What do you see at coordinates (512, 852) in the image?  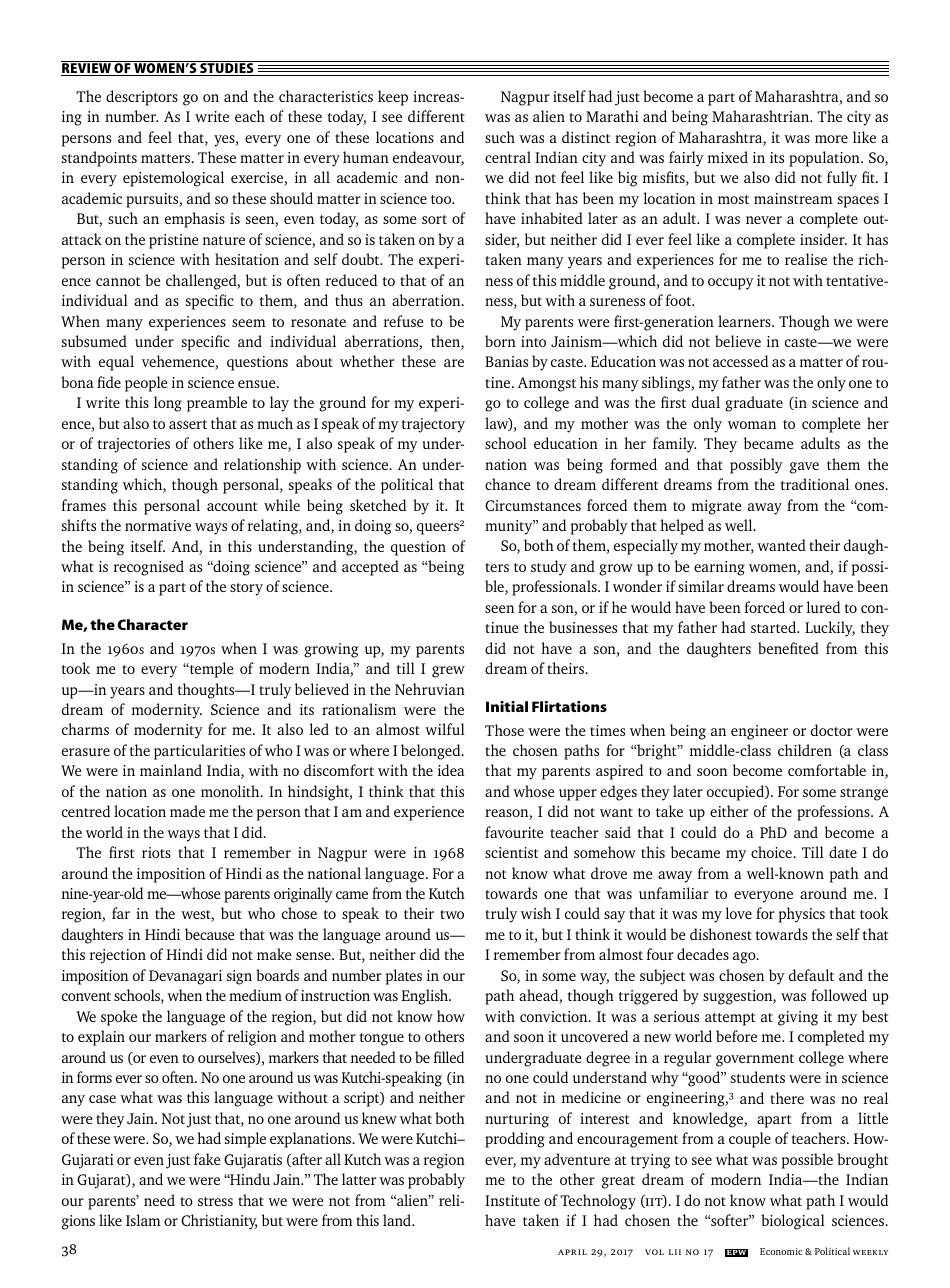 I see `scientist` at bounding box center [512, 852].
